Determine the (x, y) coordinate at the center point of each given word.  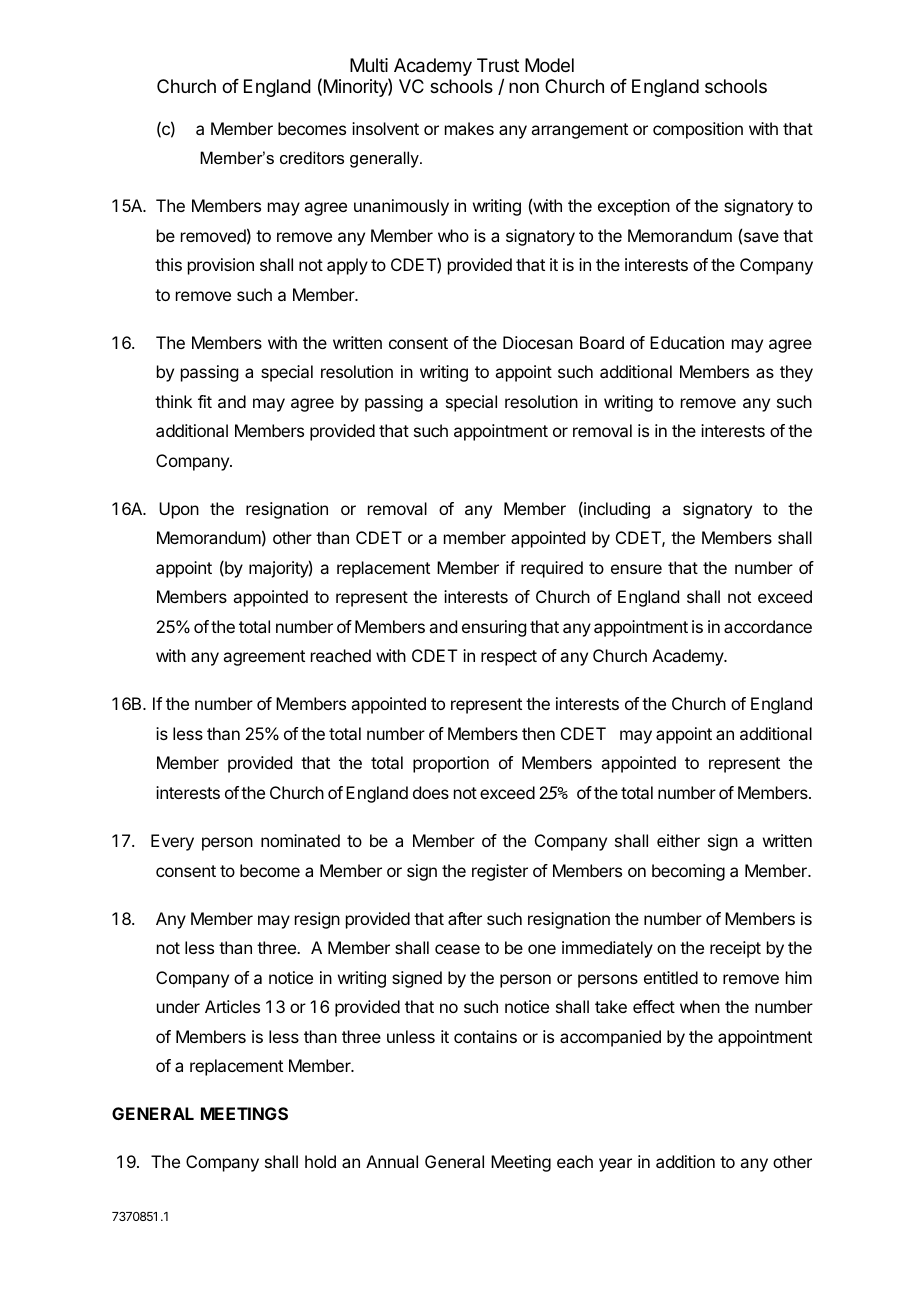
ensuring (494, 628)
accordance (768, 626)
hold (320, 1161)
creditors (312, 157)
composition (698, 130)
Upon (179, 510)
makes (469, 128)
